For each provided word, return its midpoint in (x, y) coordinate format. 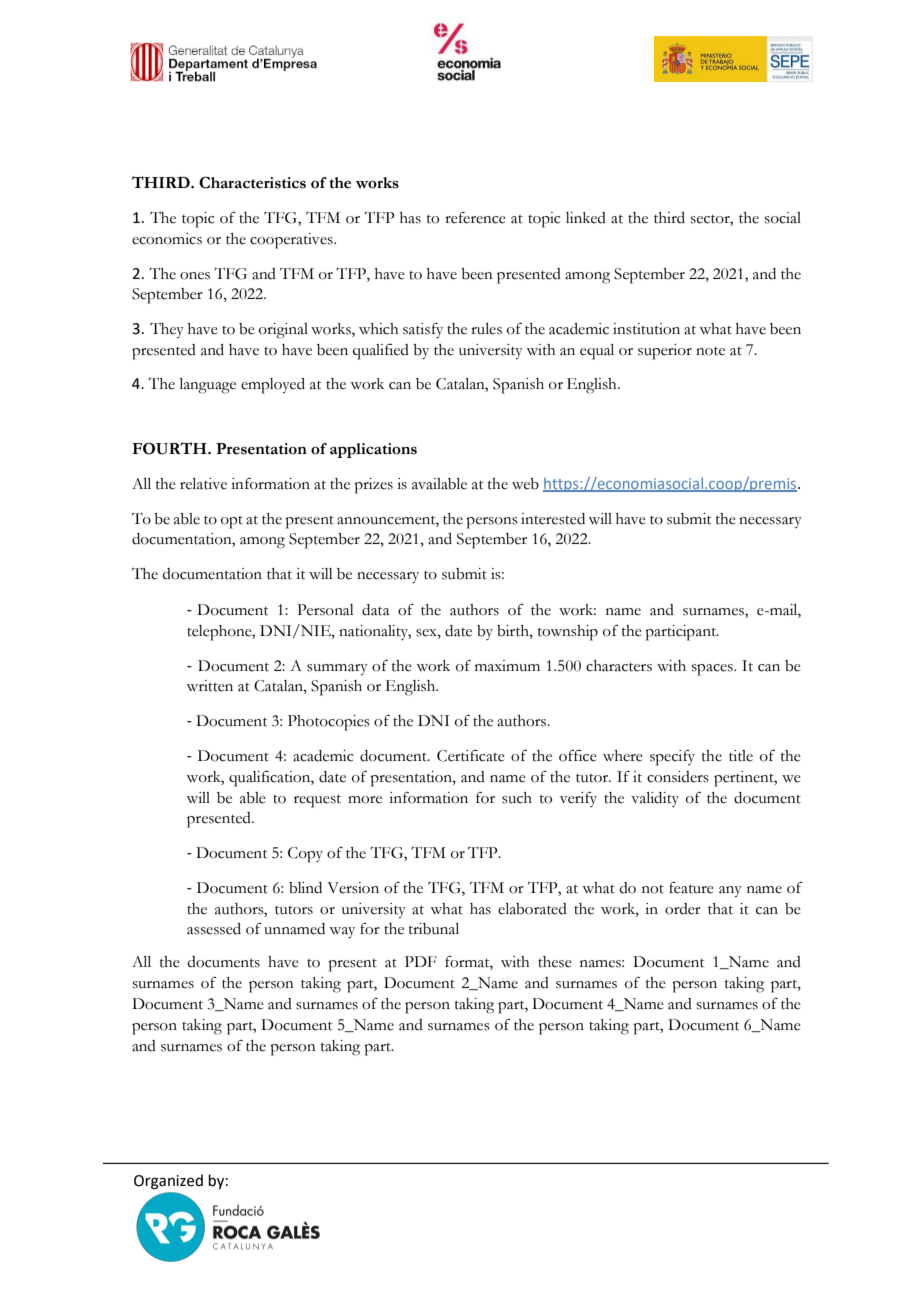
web (525, 484)
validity (655, 799)
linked (586, 218)
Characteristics (252, 183)
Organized (168, 1182)
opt (232, 522)
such (517, 798)
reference (475, 218)
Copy (305, 855)
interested (553, 519)
